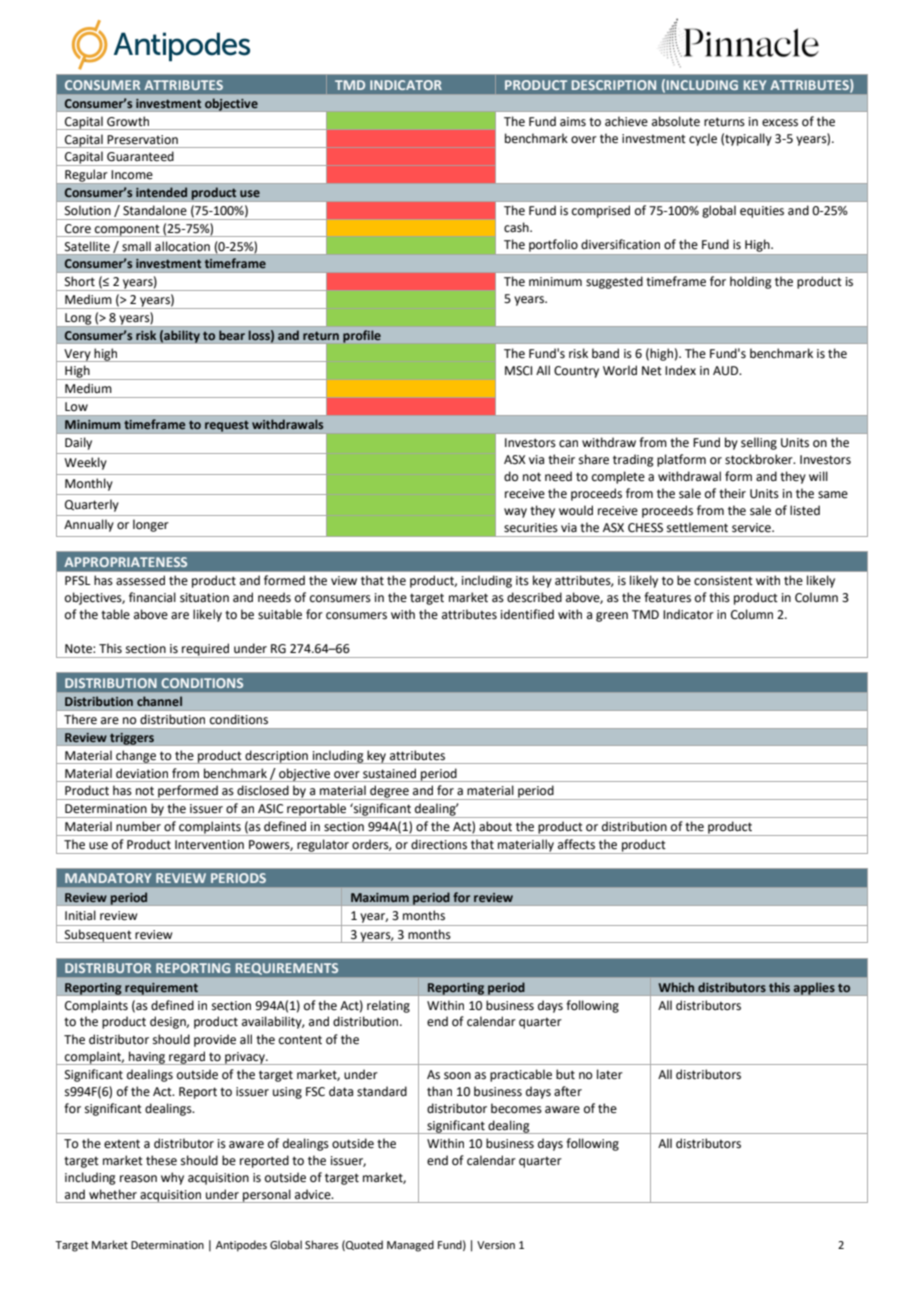 The image size is (924, 1308). I want to click on Maximum, so click(380, 897).
